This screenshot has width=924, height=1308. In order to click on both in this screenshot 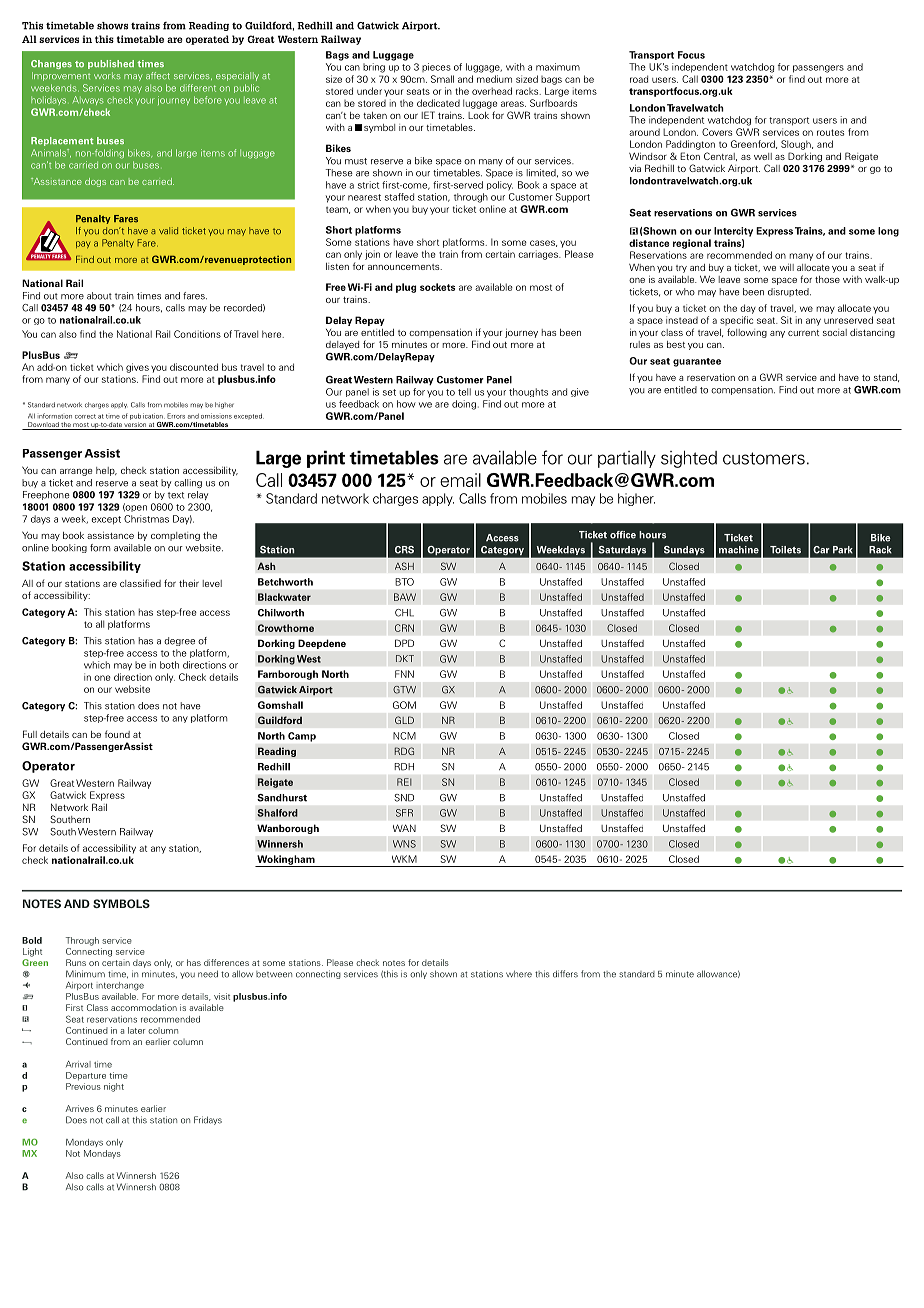, I will do `click(169, 665)`.
